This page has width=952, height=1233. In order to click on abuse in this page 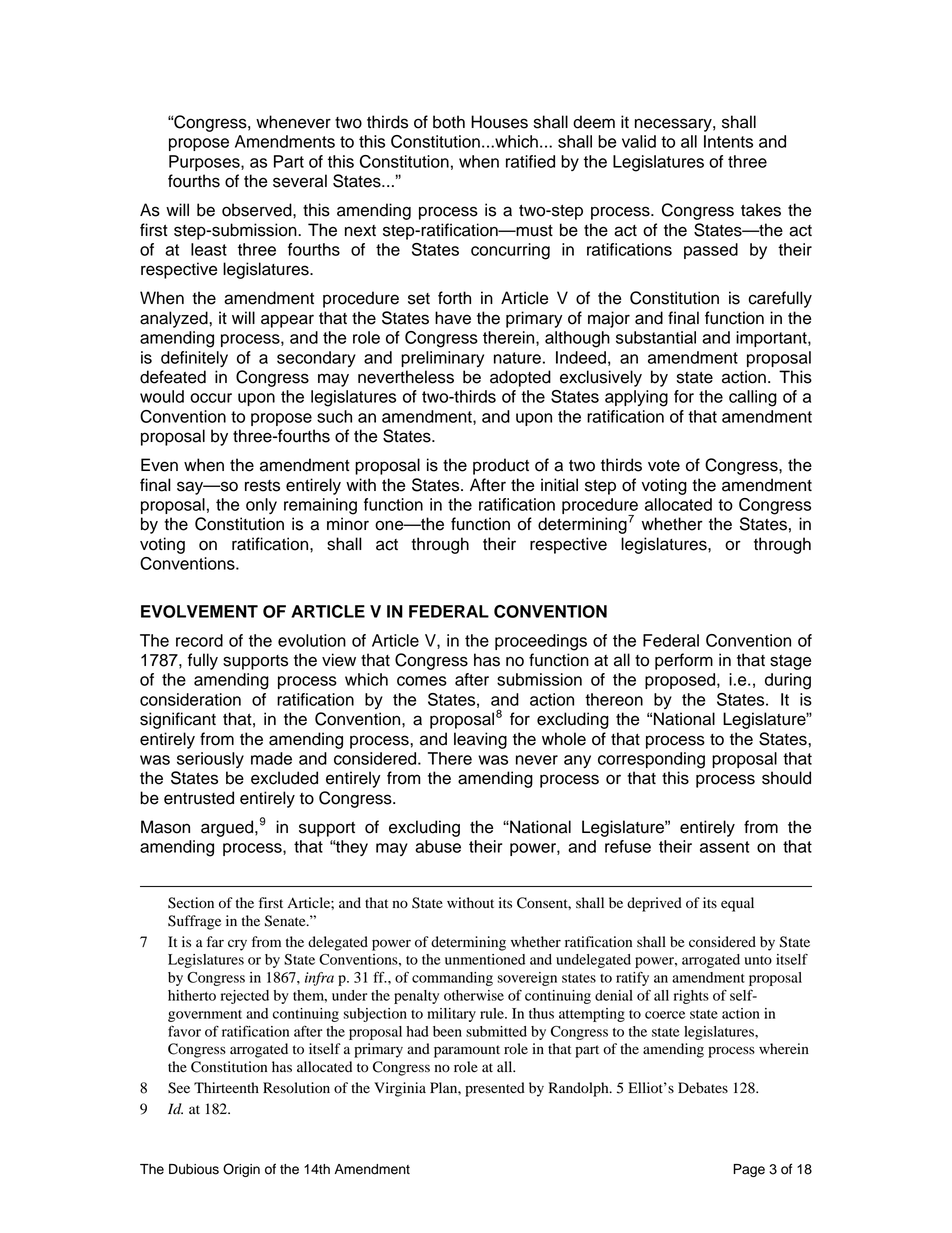, I will do `click(438, 846)`.
